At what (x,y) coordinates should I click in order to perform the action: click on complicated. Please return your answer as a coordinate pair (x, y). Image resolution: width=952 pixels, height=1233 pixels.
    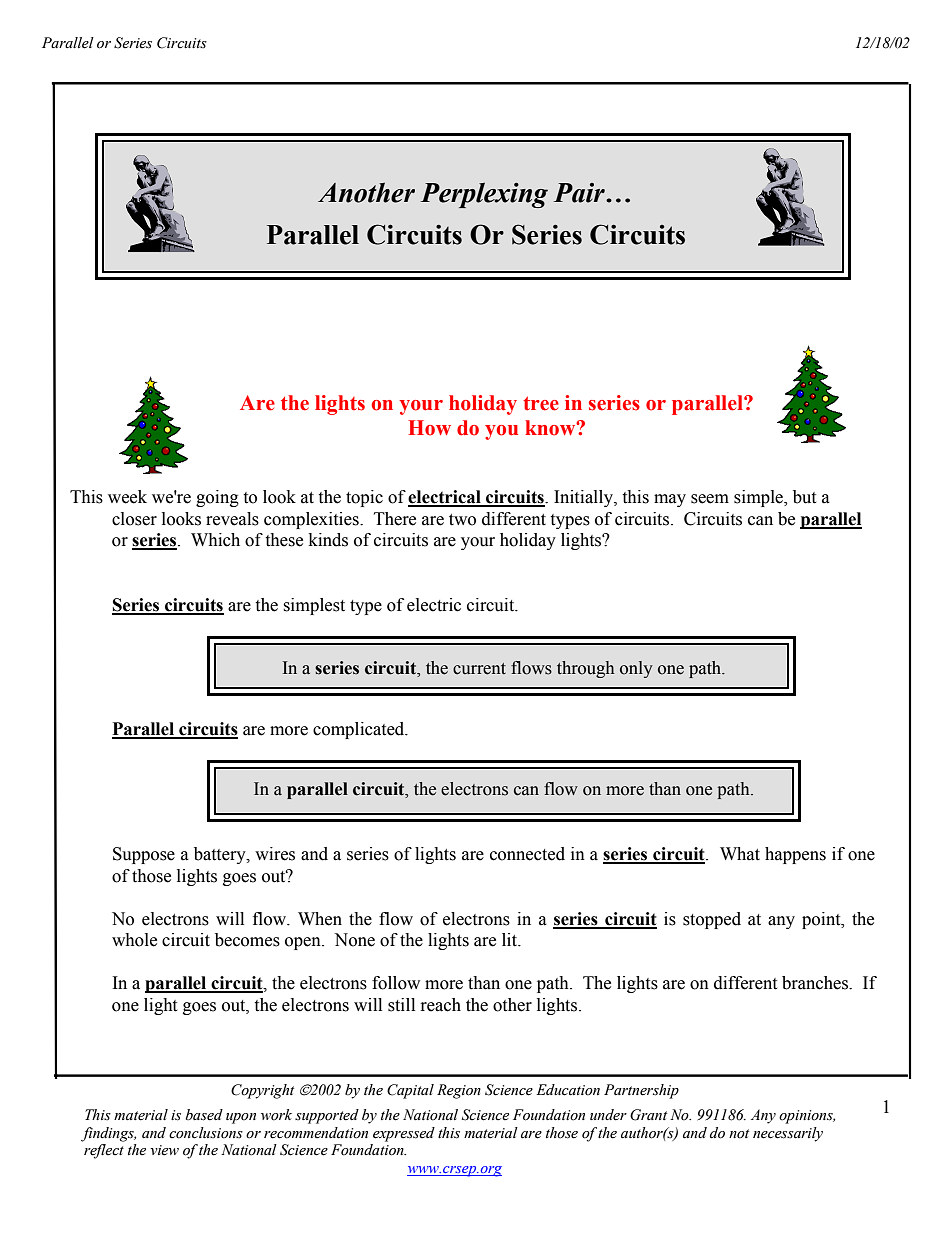
    Looking at the image, I should click on (360, 730).
